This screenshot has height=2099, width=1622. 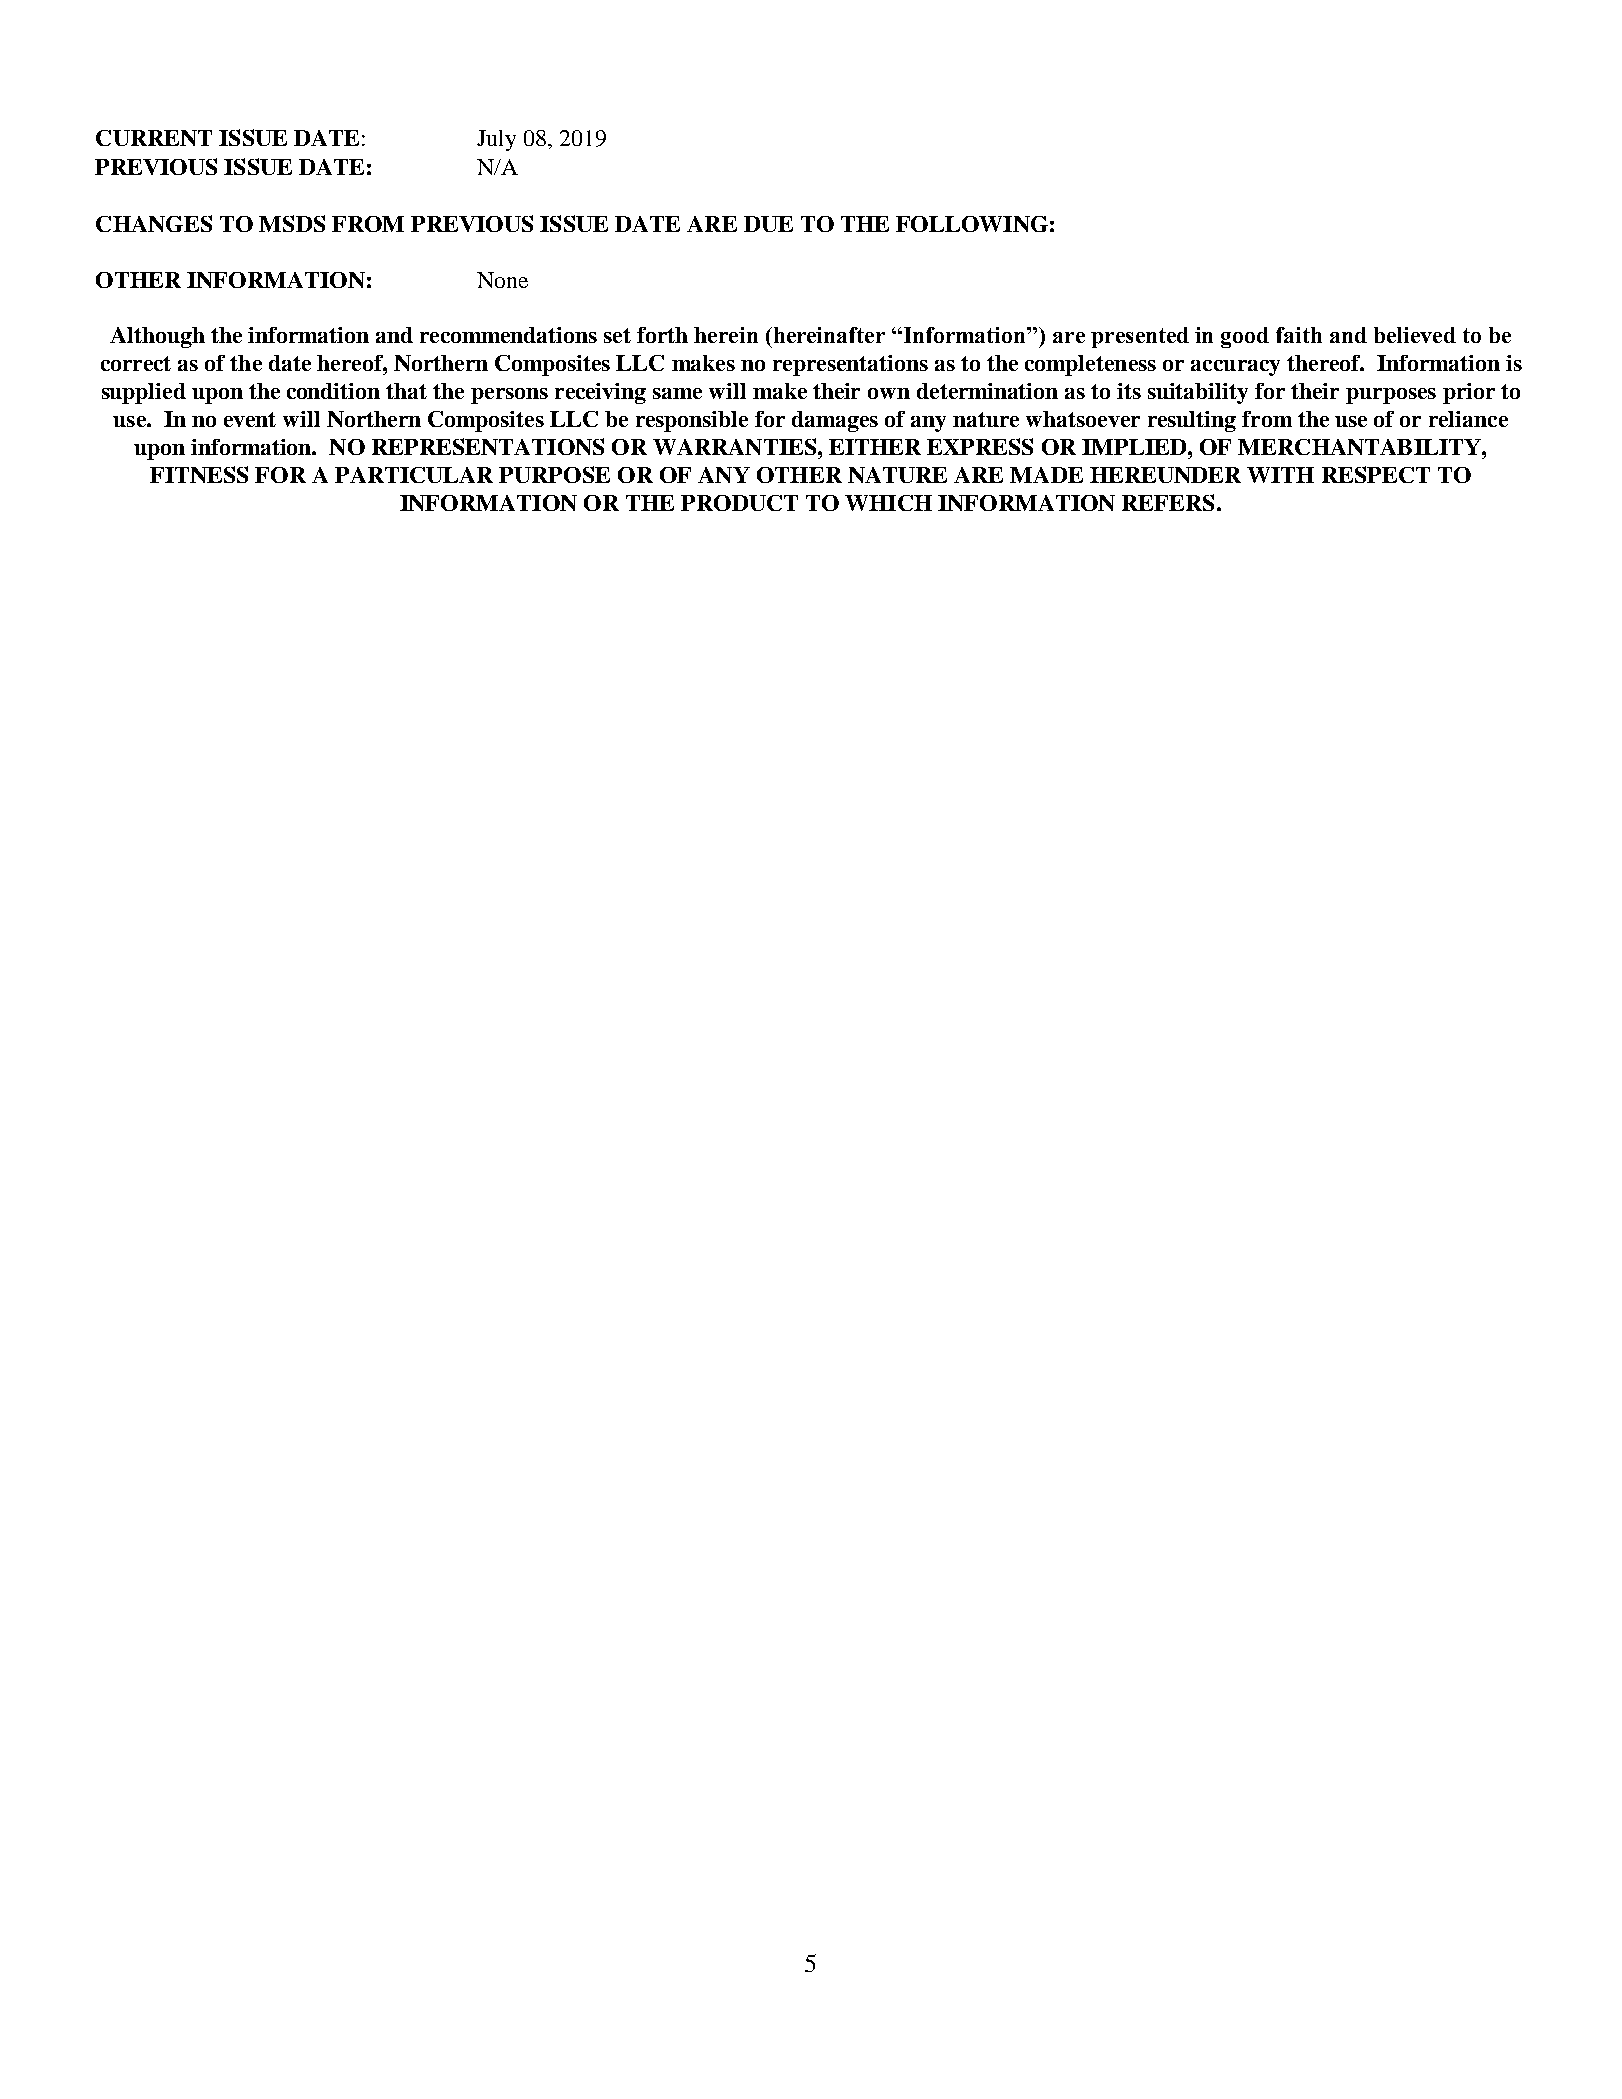 What do you see at coordinates (154, 138) in the screenshot?
I see `CURRENT` at bounding box center [154, 138].
